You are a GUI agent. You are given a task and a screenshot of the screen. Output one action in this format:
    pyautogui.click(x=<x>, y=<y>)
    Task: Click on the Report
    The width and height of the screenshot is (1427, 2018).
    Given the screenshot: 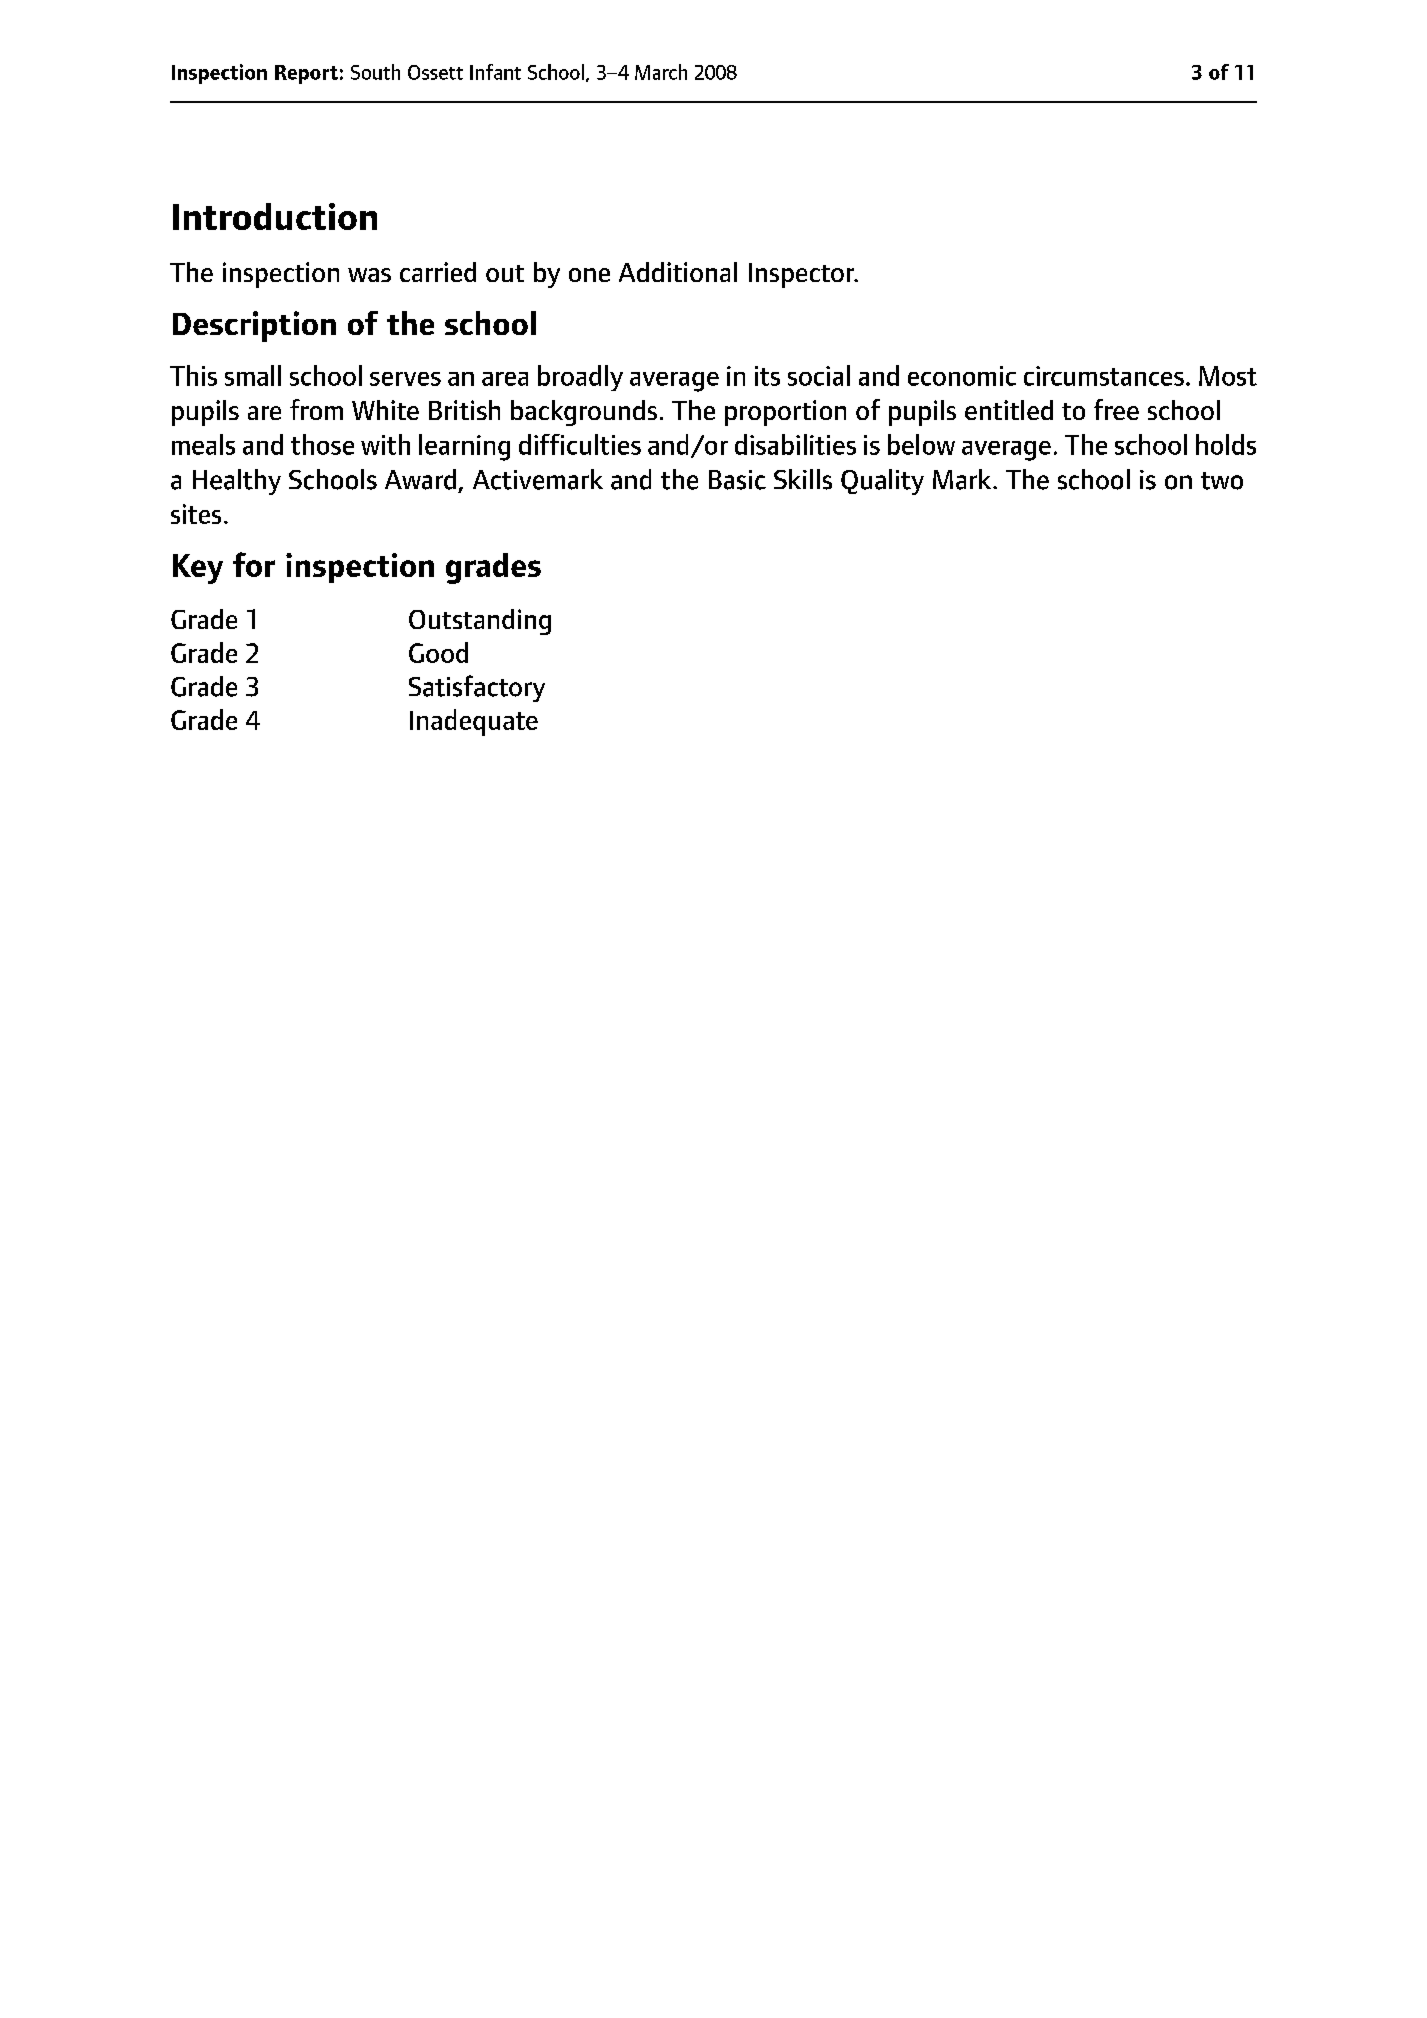 What is the action you would take?
    pyautogui.click(x=306, y=74)
